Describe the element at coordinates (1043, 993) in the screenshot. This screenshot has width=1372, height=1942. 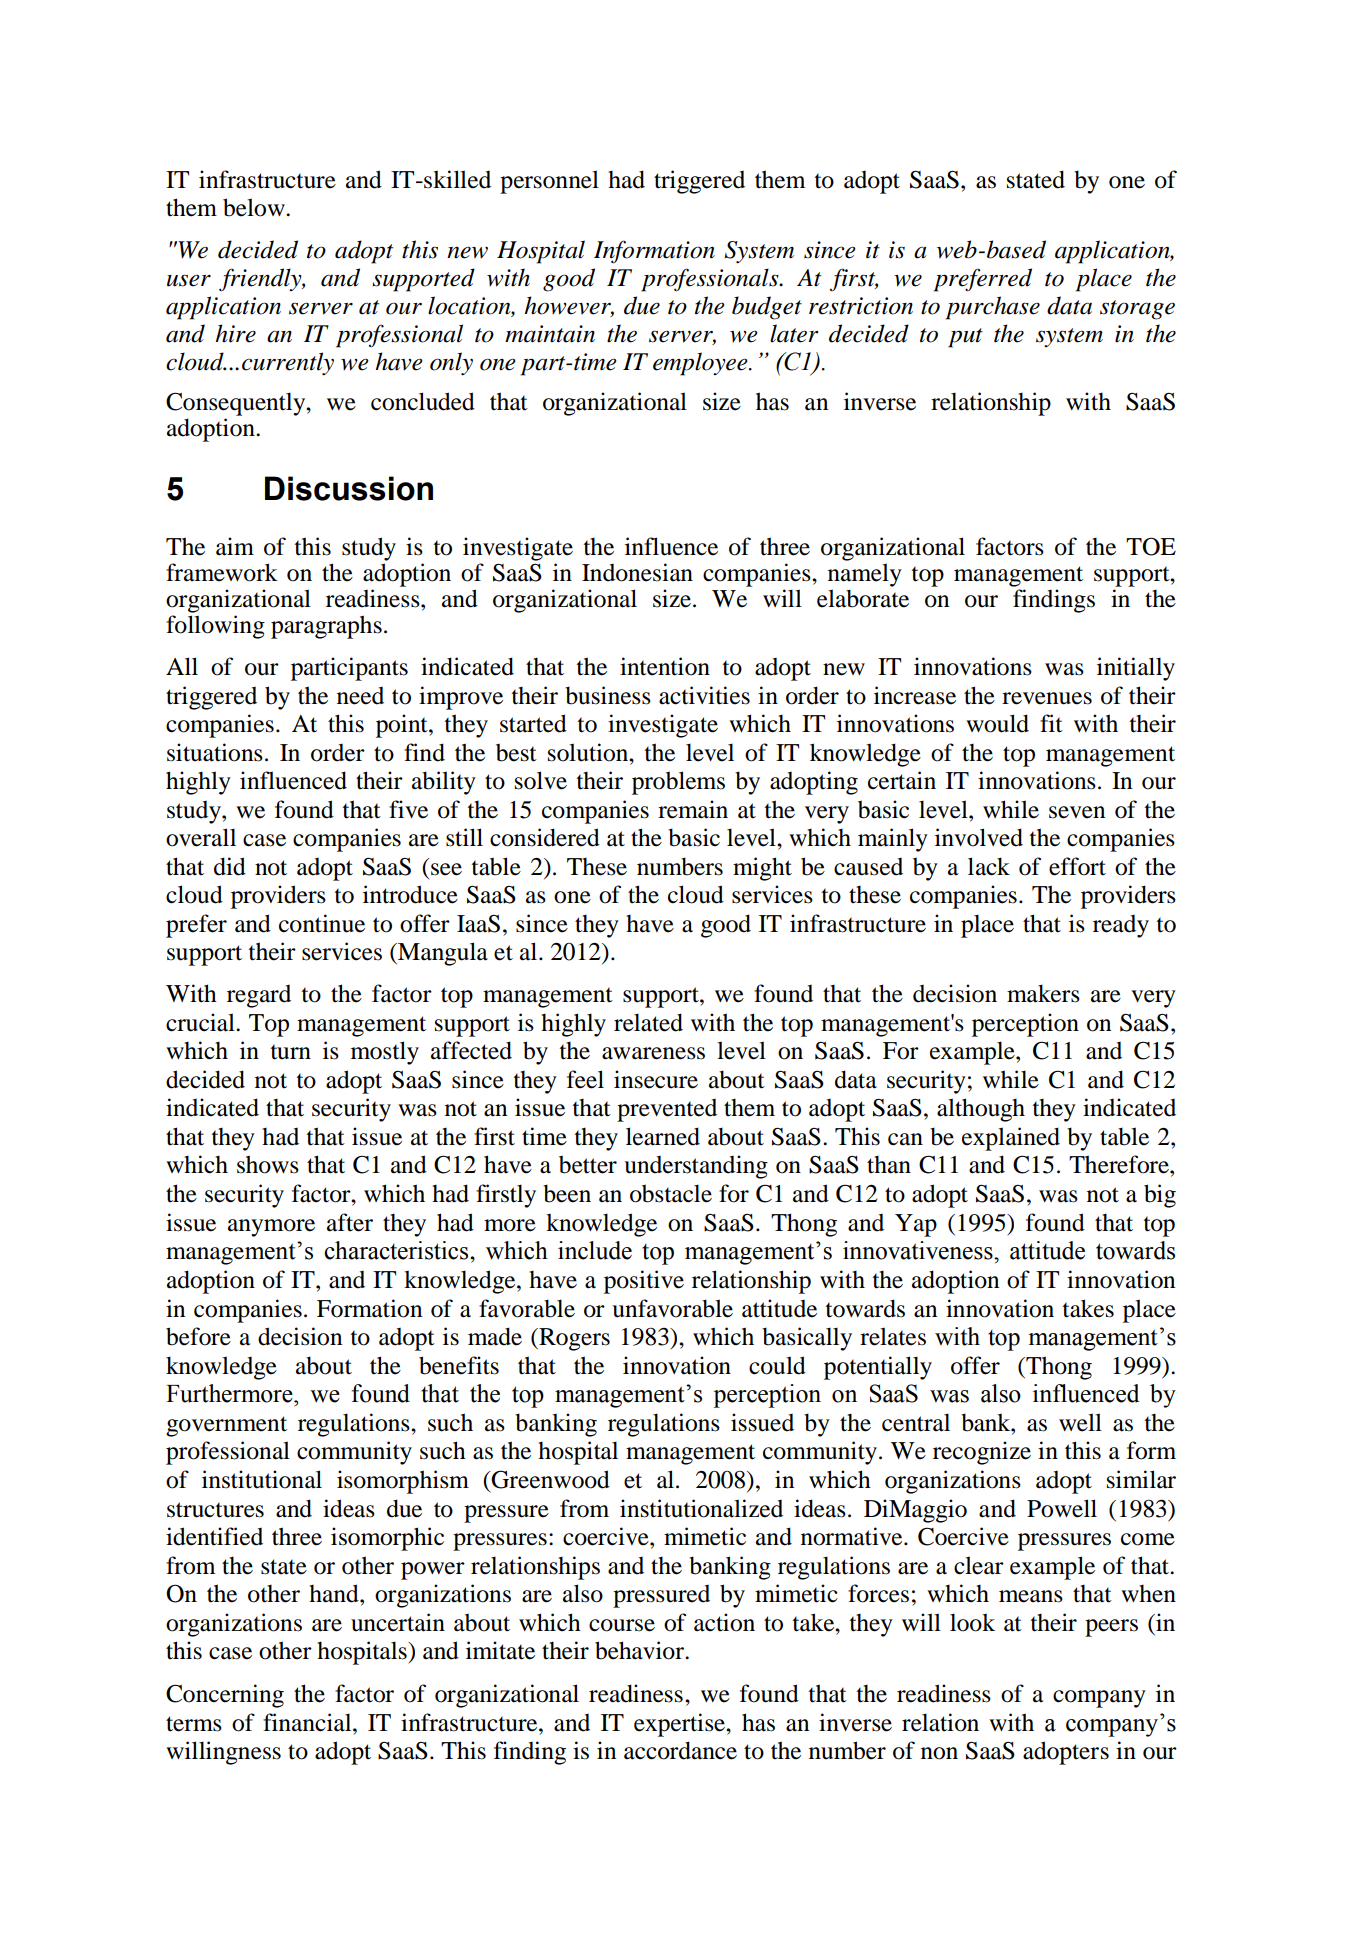
I see `makers` at that location.
